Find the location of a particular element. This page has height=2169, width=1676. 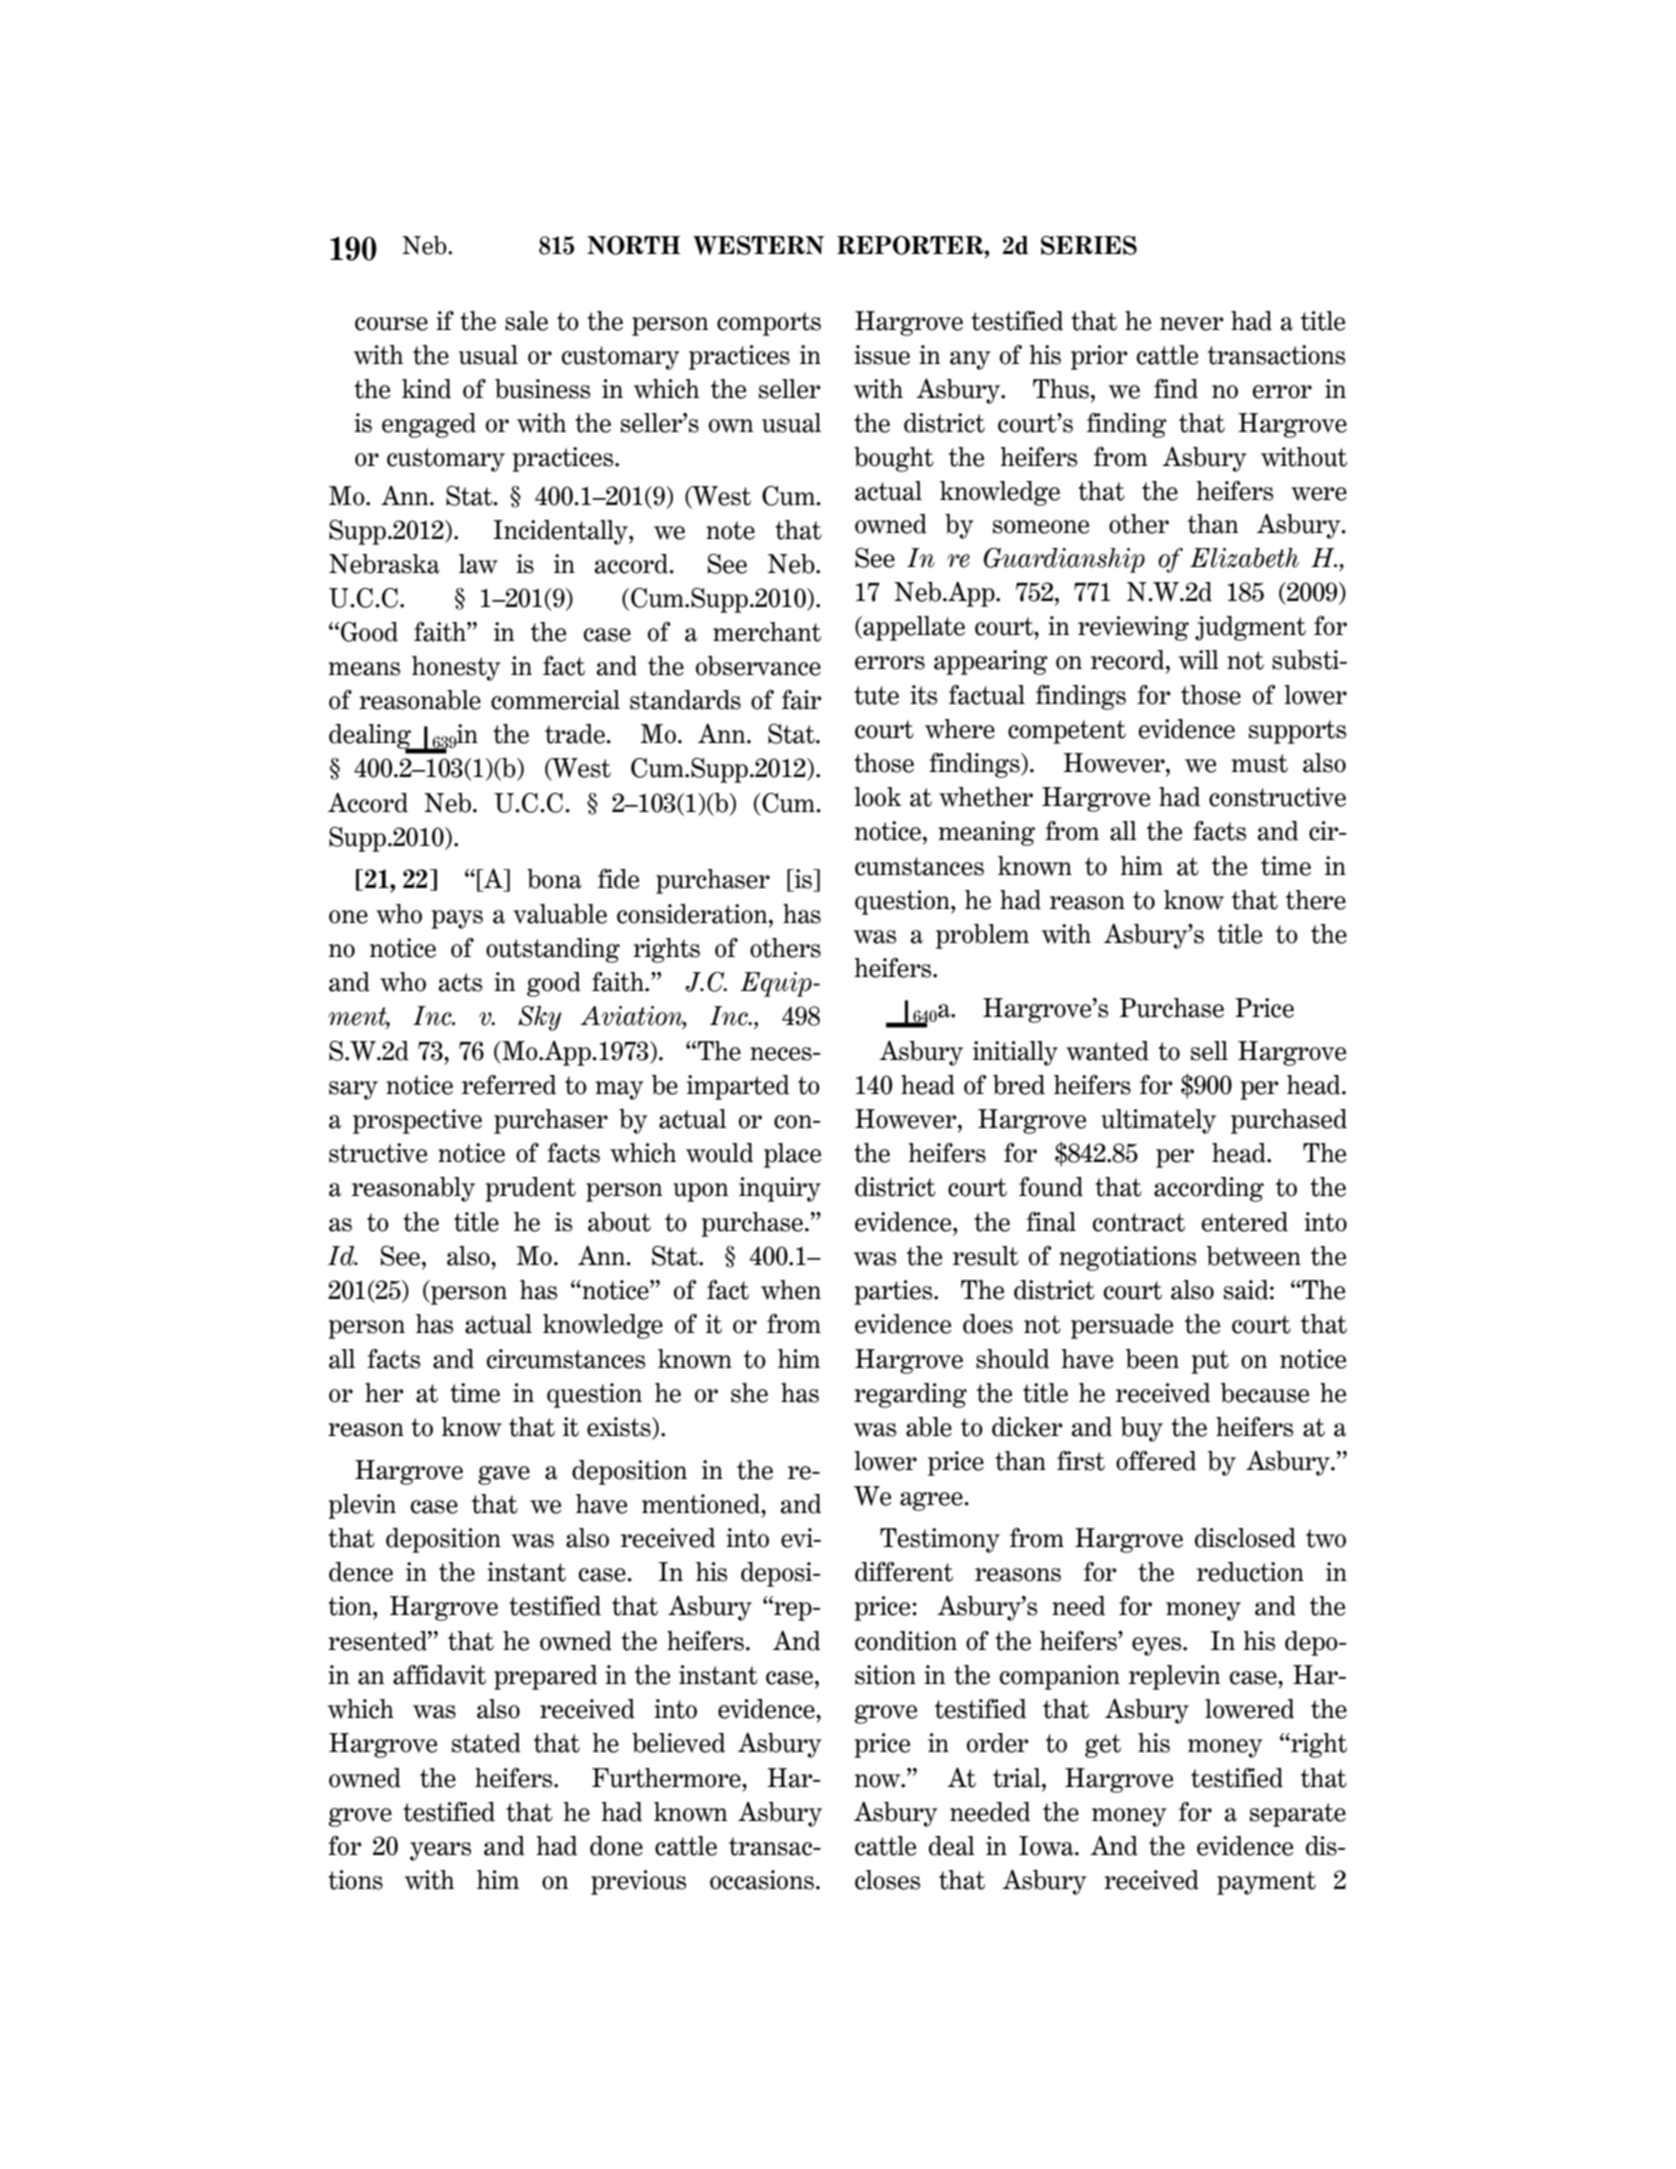

offered is located at coordinates (1156, 1461).
